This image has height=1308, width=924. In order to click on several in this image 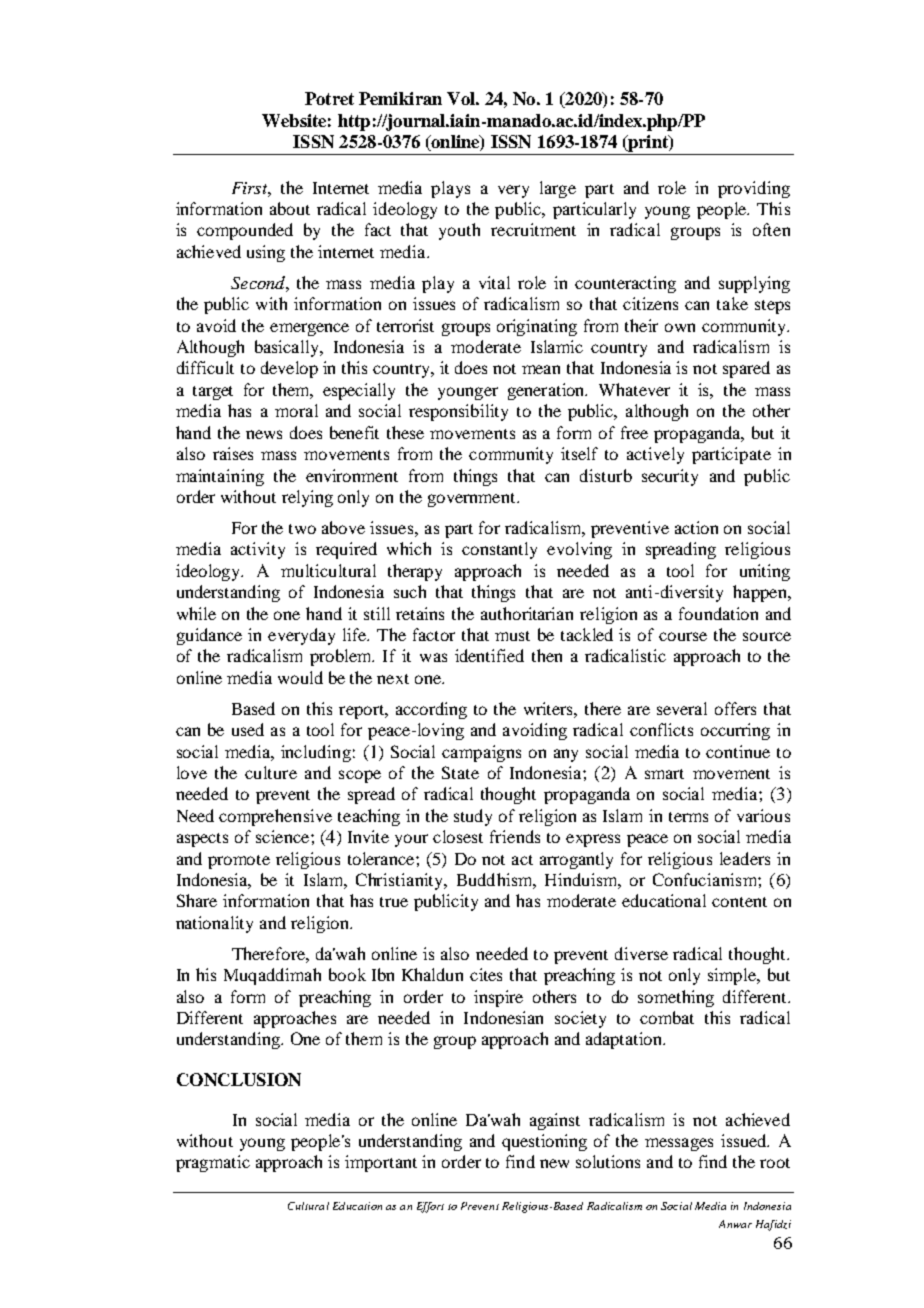, I will do `click(682, 708)`.
